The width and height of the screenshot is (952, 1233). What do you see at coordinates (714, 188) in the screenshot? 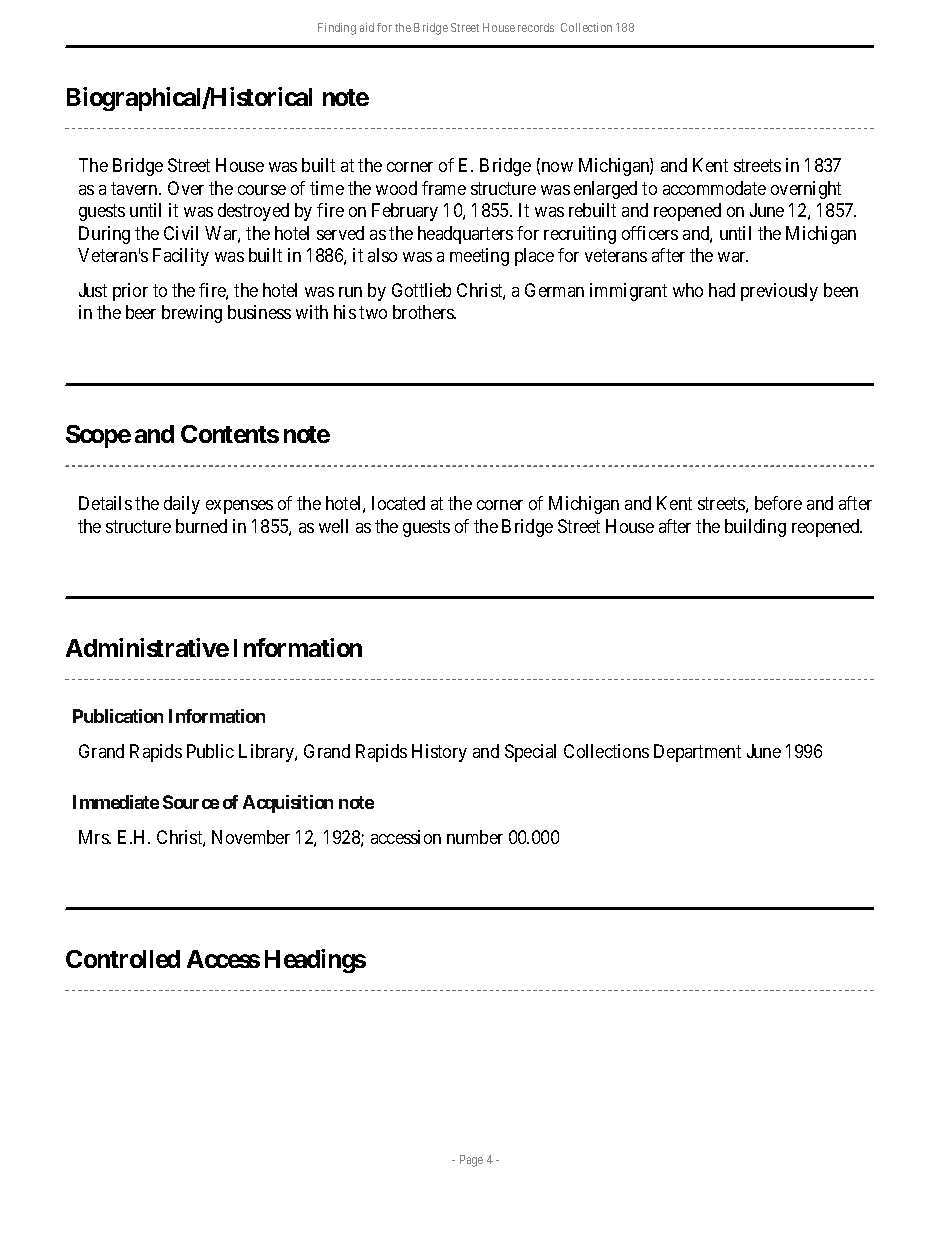
I see `accommodate` at bounding box center [714, 188].
